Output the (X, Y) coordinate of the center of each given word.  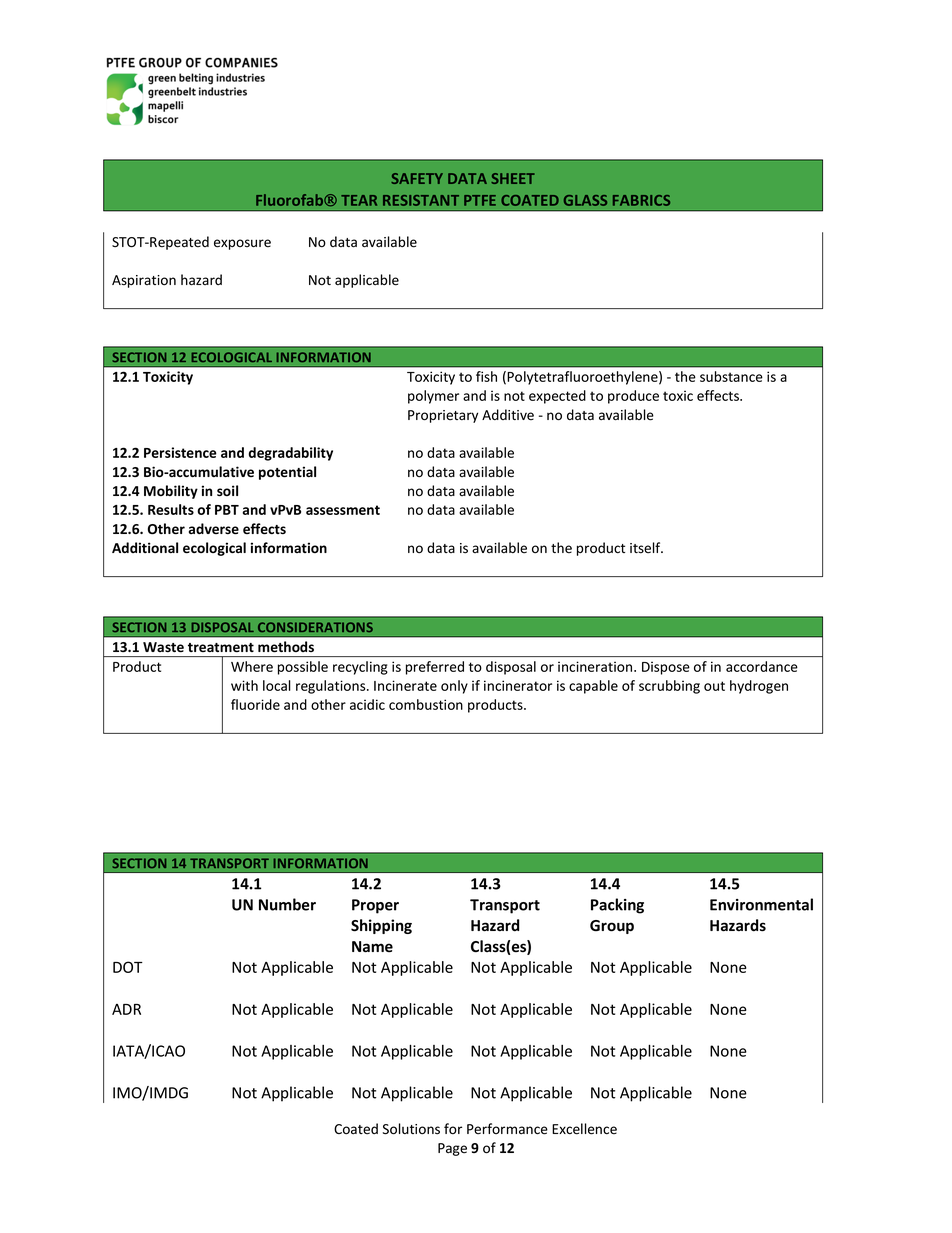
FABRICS (641, 200)
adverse (214, 528)
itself (646, 548)
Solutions (411, 1129)
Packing (617, 906)
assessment (343, 510)
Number (287, 904)
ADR (126, 1009)
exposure (242, 244)
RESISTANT (421, 200)
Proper (375, 906)
